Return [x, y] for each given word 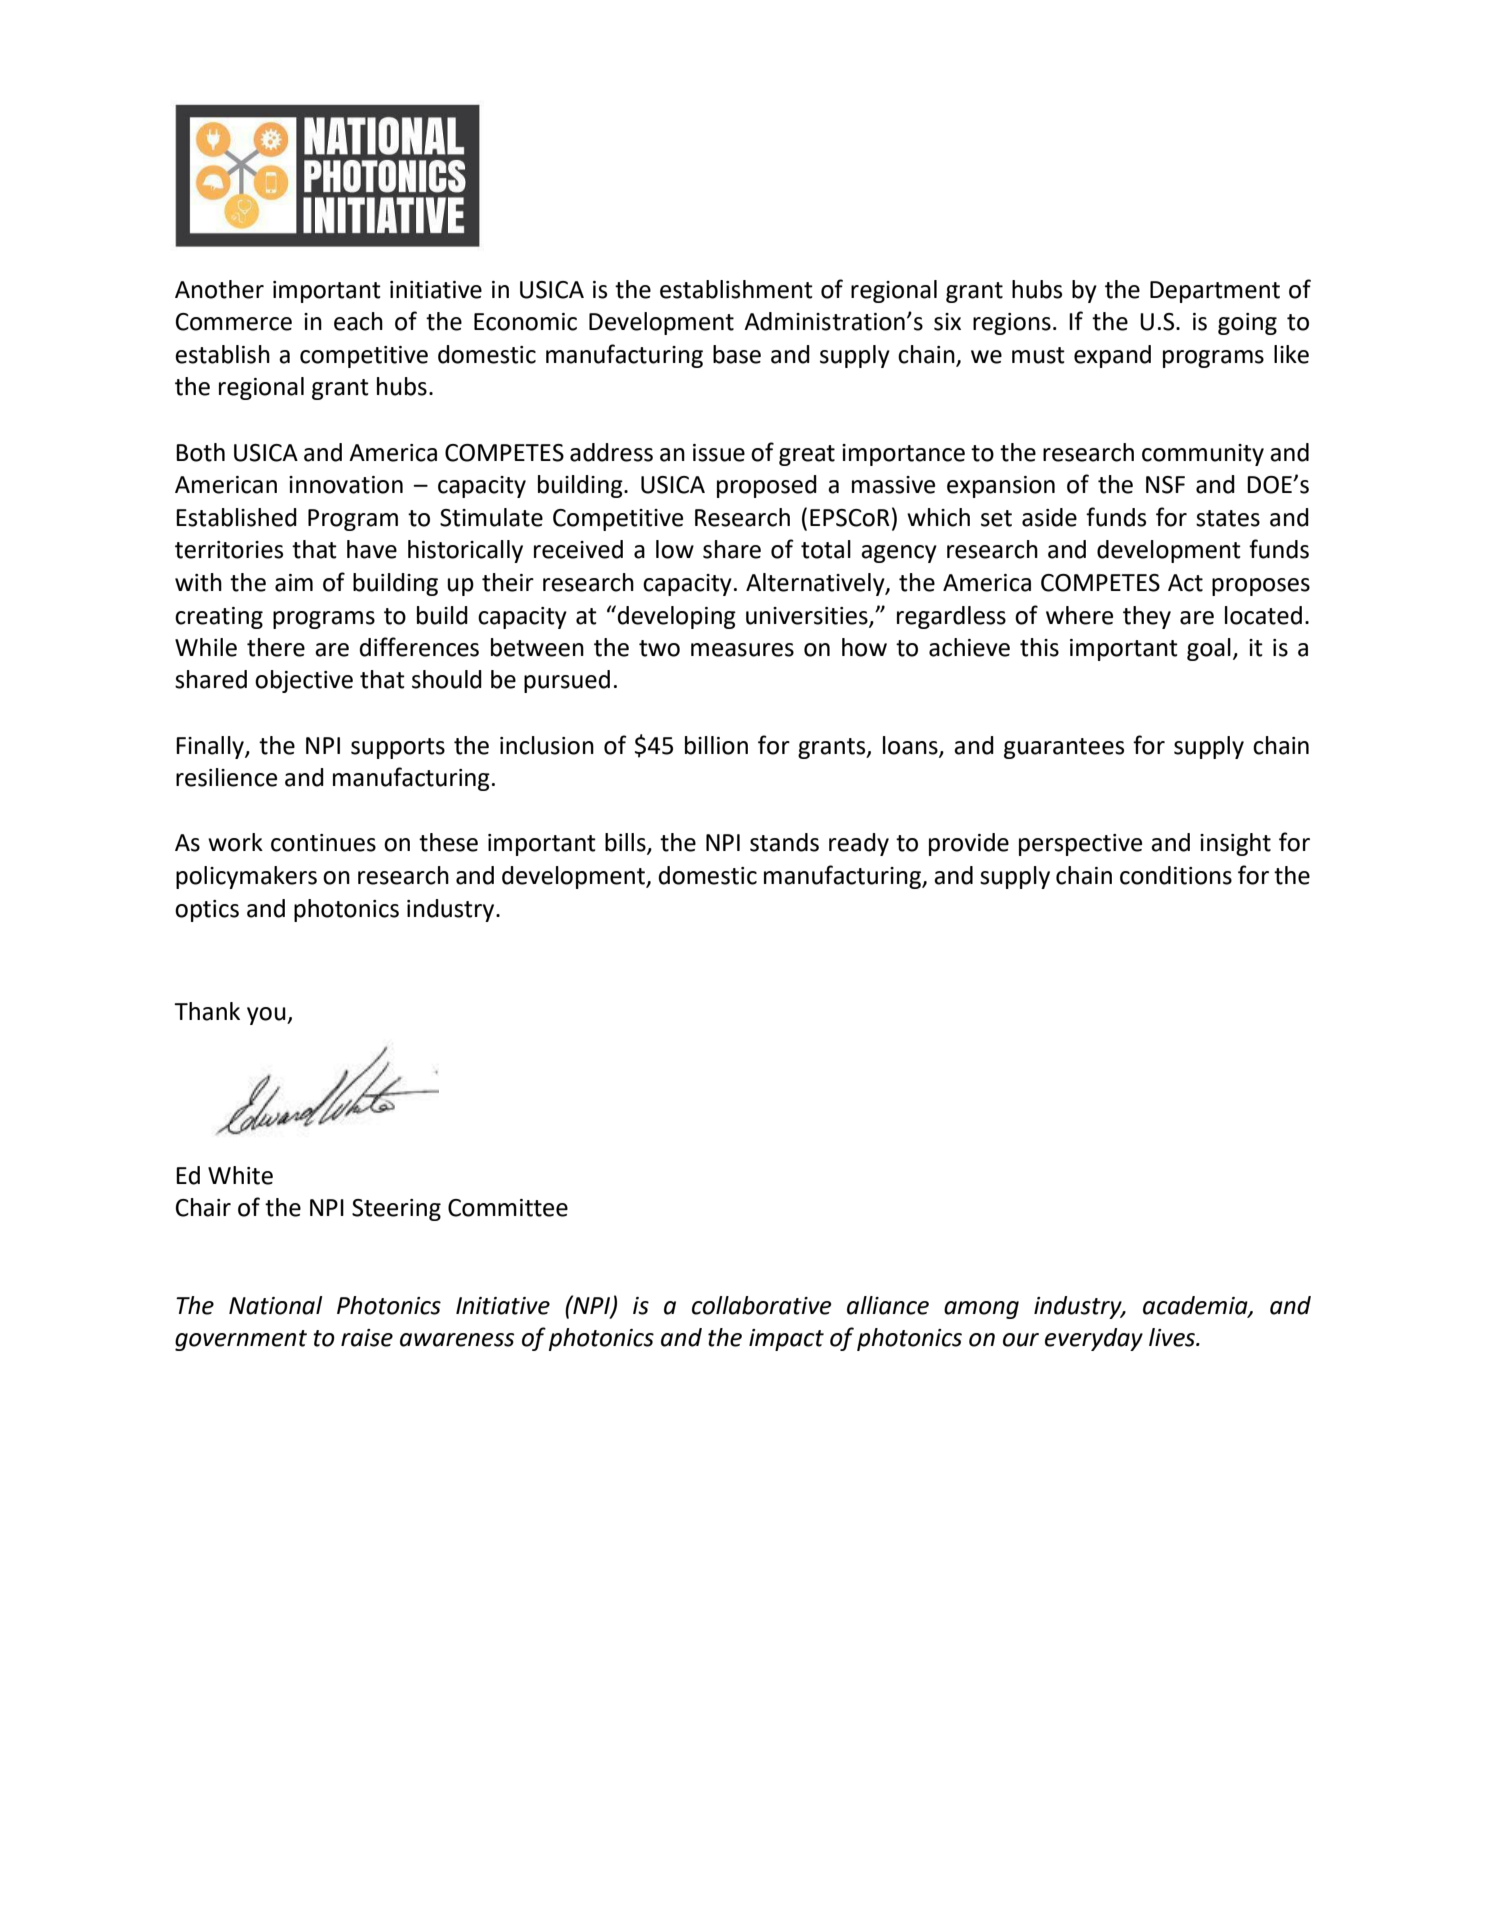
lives [1173, 1337]
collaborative [761, 1305]
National [276, 1305]
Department [1215, 292]
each [358, 321]
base [737, 354]
